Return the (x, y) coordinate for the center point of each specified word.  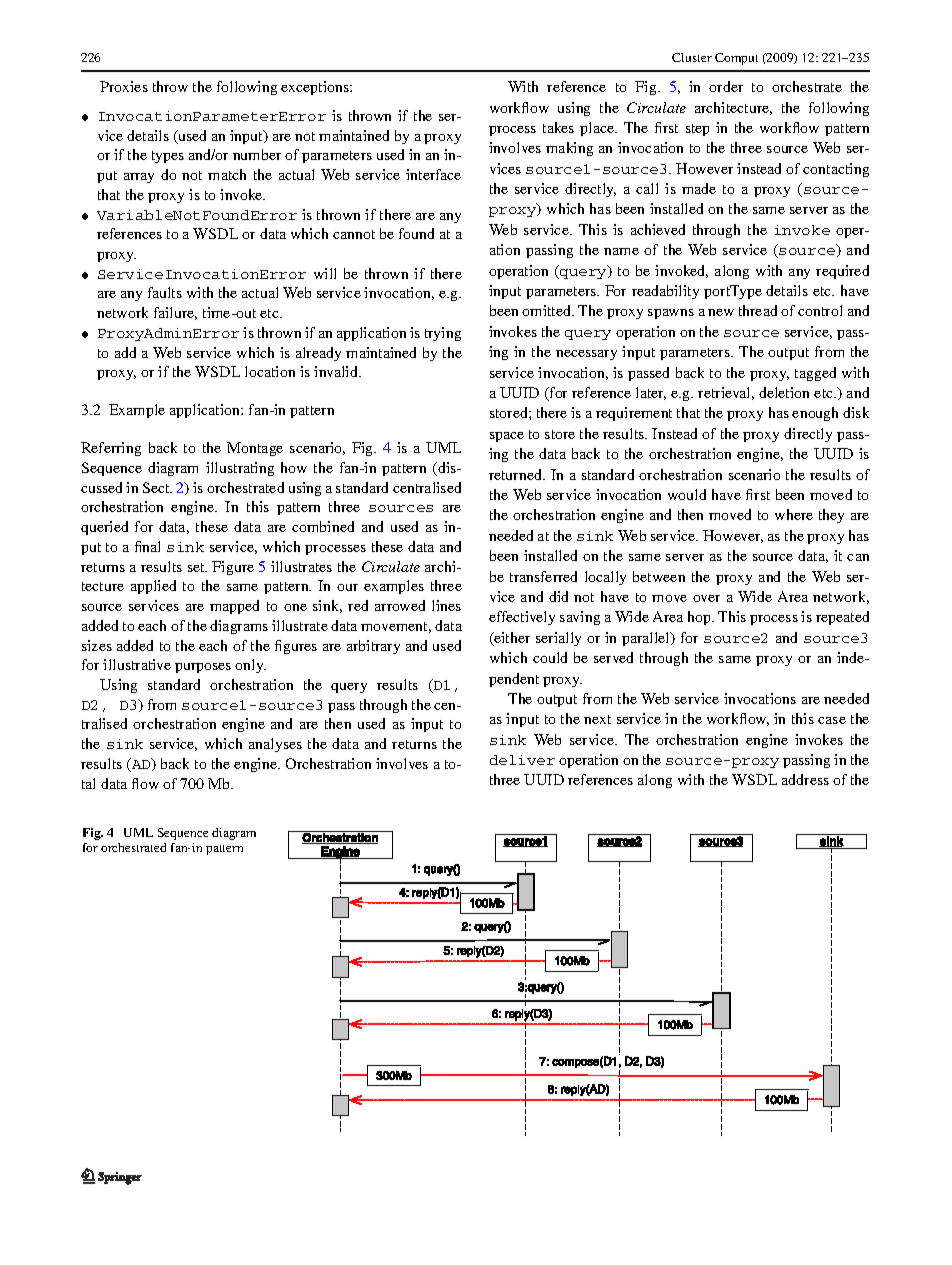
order (726, 86)
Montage (255, 449)
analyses (275, 745)
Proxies (124, 86)
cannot (354, 234)
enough (815, 414)
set (197, 567)
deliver (522, 760)
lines (446, 605)
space (507, 437)
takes (558, 127)
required (842, 272)
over (706, 598)
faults (165, 292)
